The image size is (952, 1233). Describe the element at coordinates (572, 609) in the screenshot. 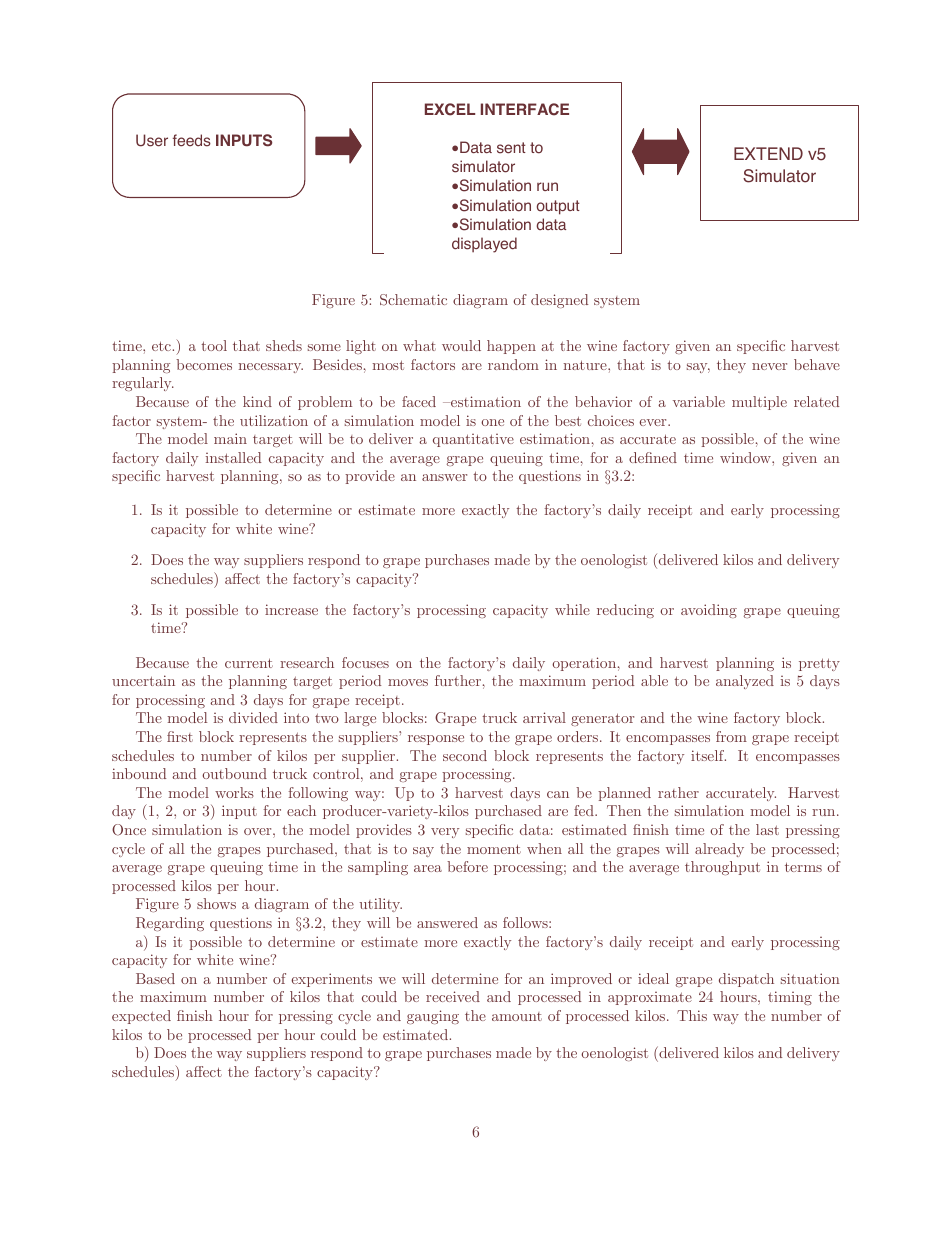

I see `while` at that location.
